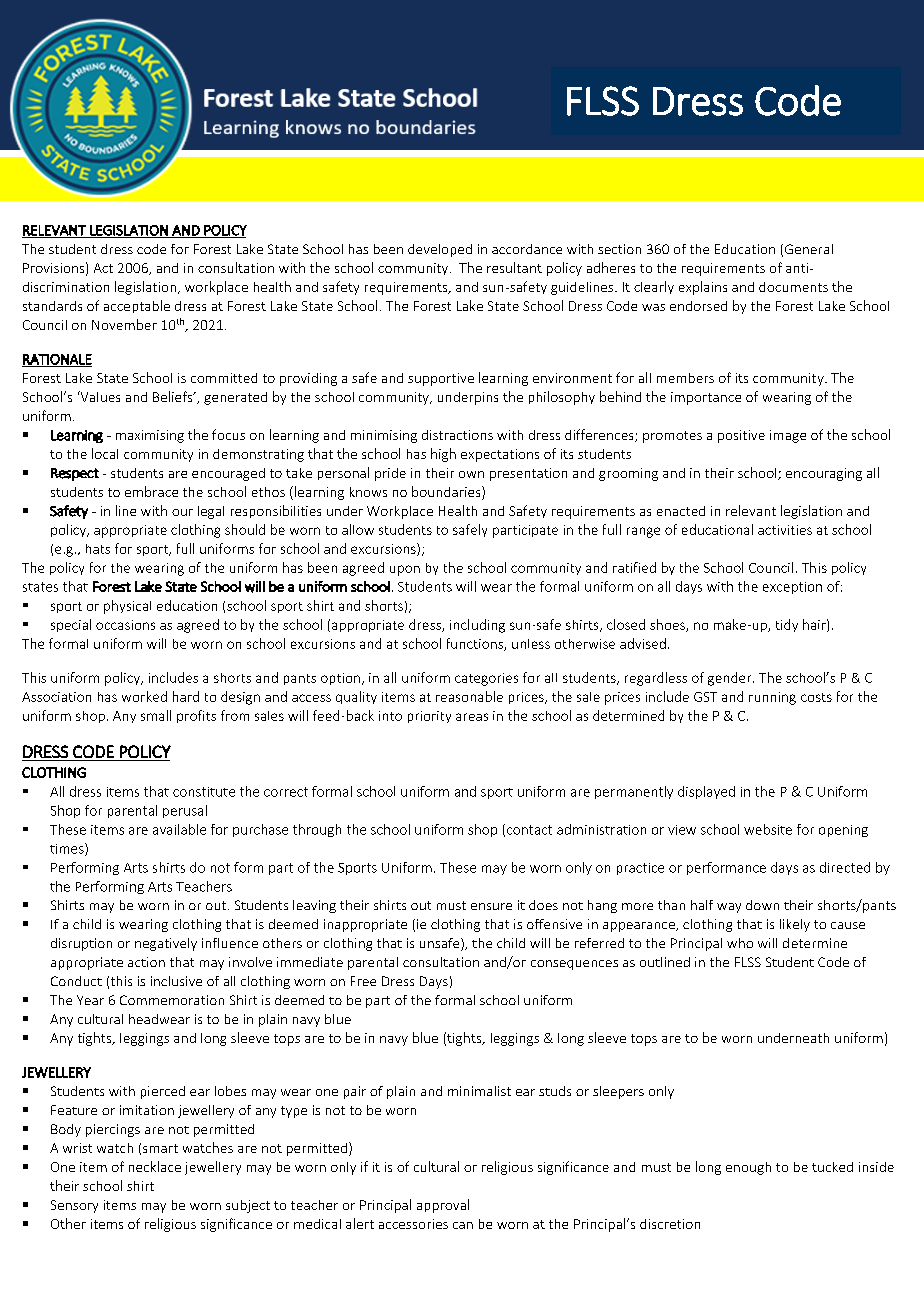  What do you see at coordinates (748, 1168) in the screenshot?
I see `enough` at bounding box center [748, 1168].
